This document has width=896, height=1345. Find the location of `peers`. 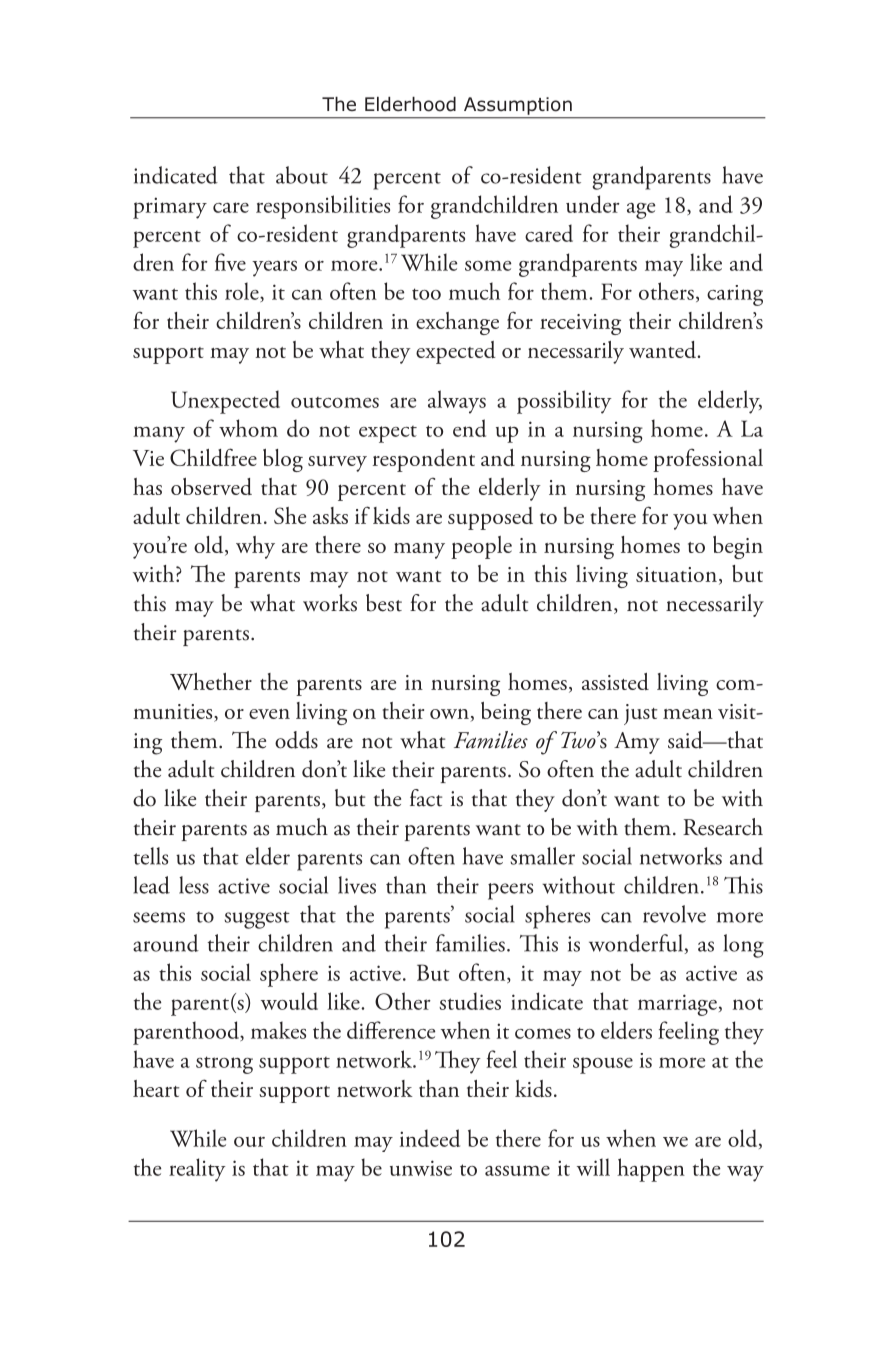

peers is located at coordinates (510, 891).
